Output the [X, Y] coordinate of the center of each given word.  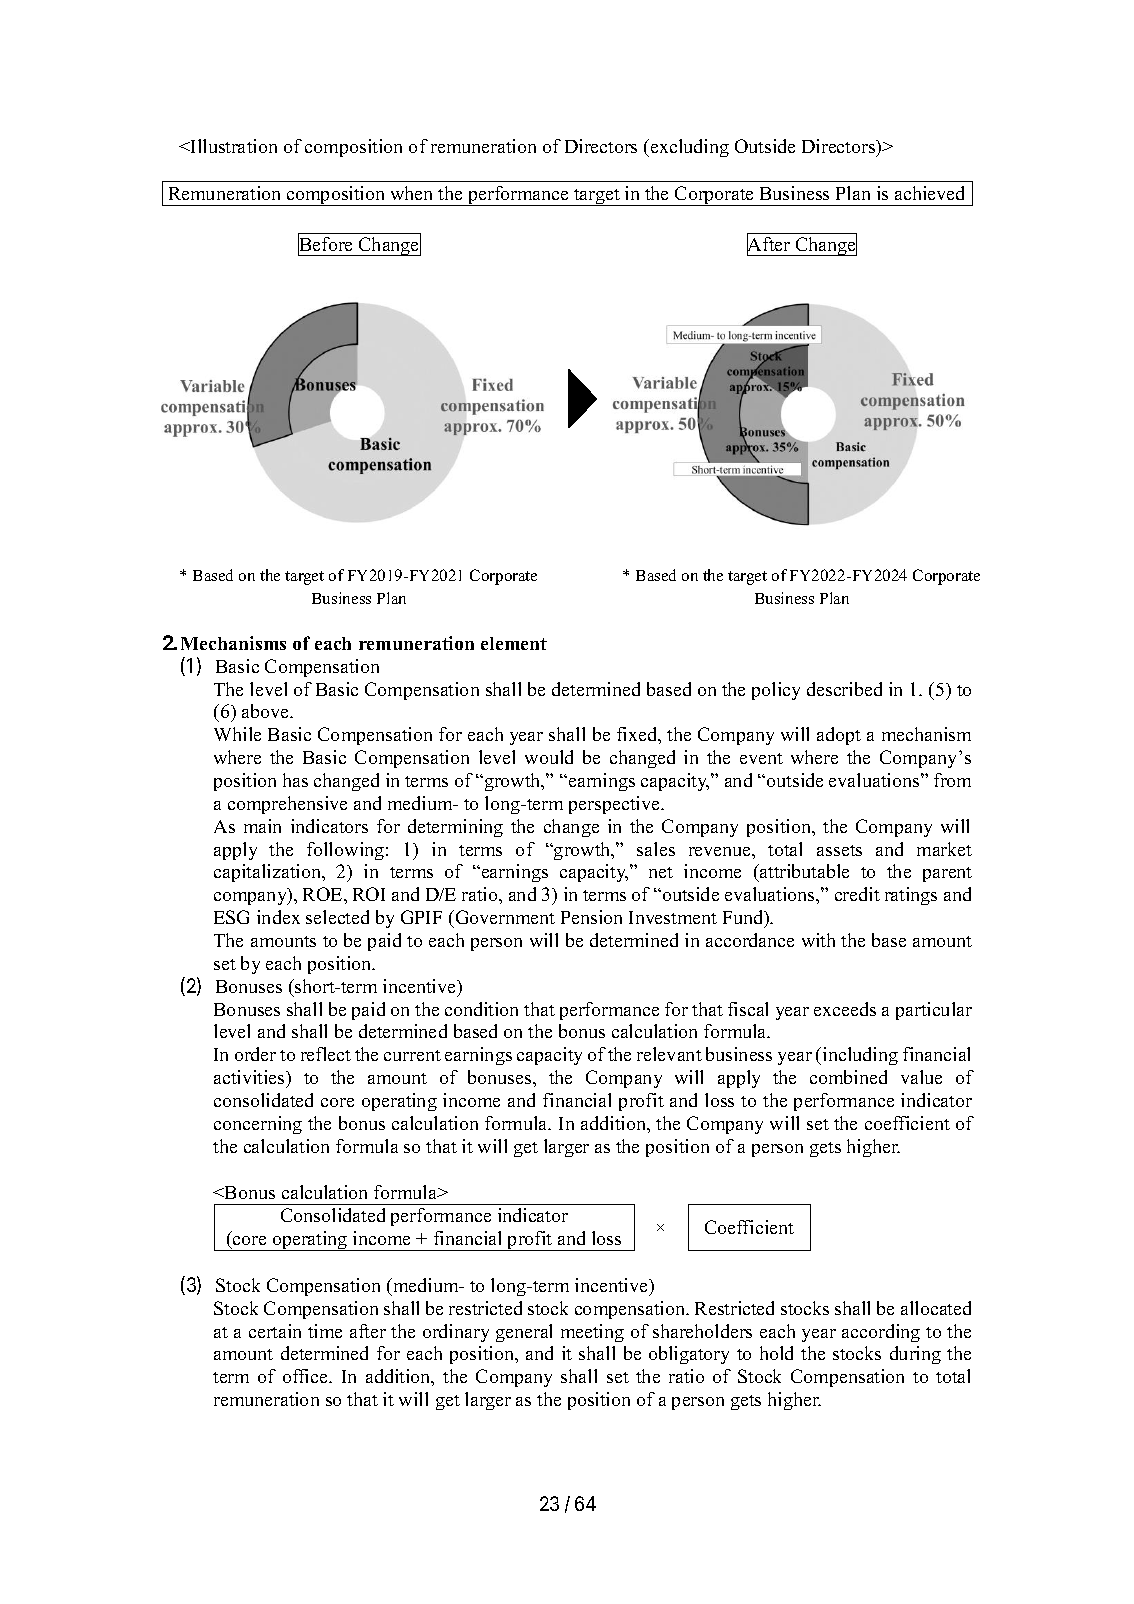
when [411, 193]
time [325, 1331]
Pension [591, 917]
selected [337, 917]
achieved [929, 193]
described [844, 689]
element [514, 643]
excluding [688, 148]
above [267, 711]
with [818, 940]
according [881, 1333]
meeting [592, 1333]
